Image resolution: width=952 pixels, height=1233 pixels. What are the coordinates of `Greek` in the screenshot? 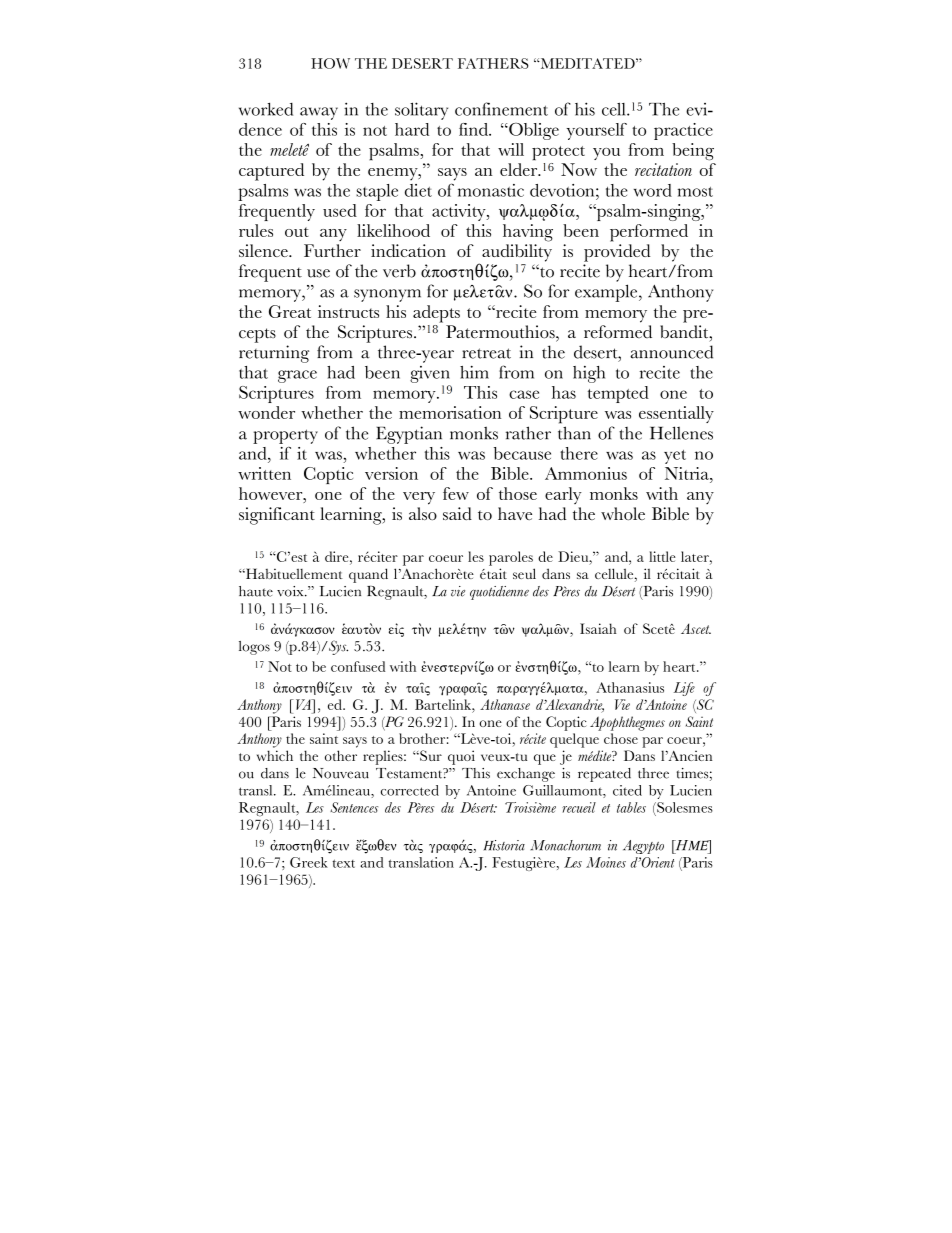 It's located at (309, 862).
